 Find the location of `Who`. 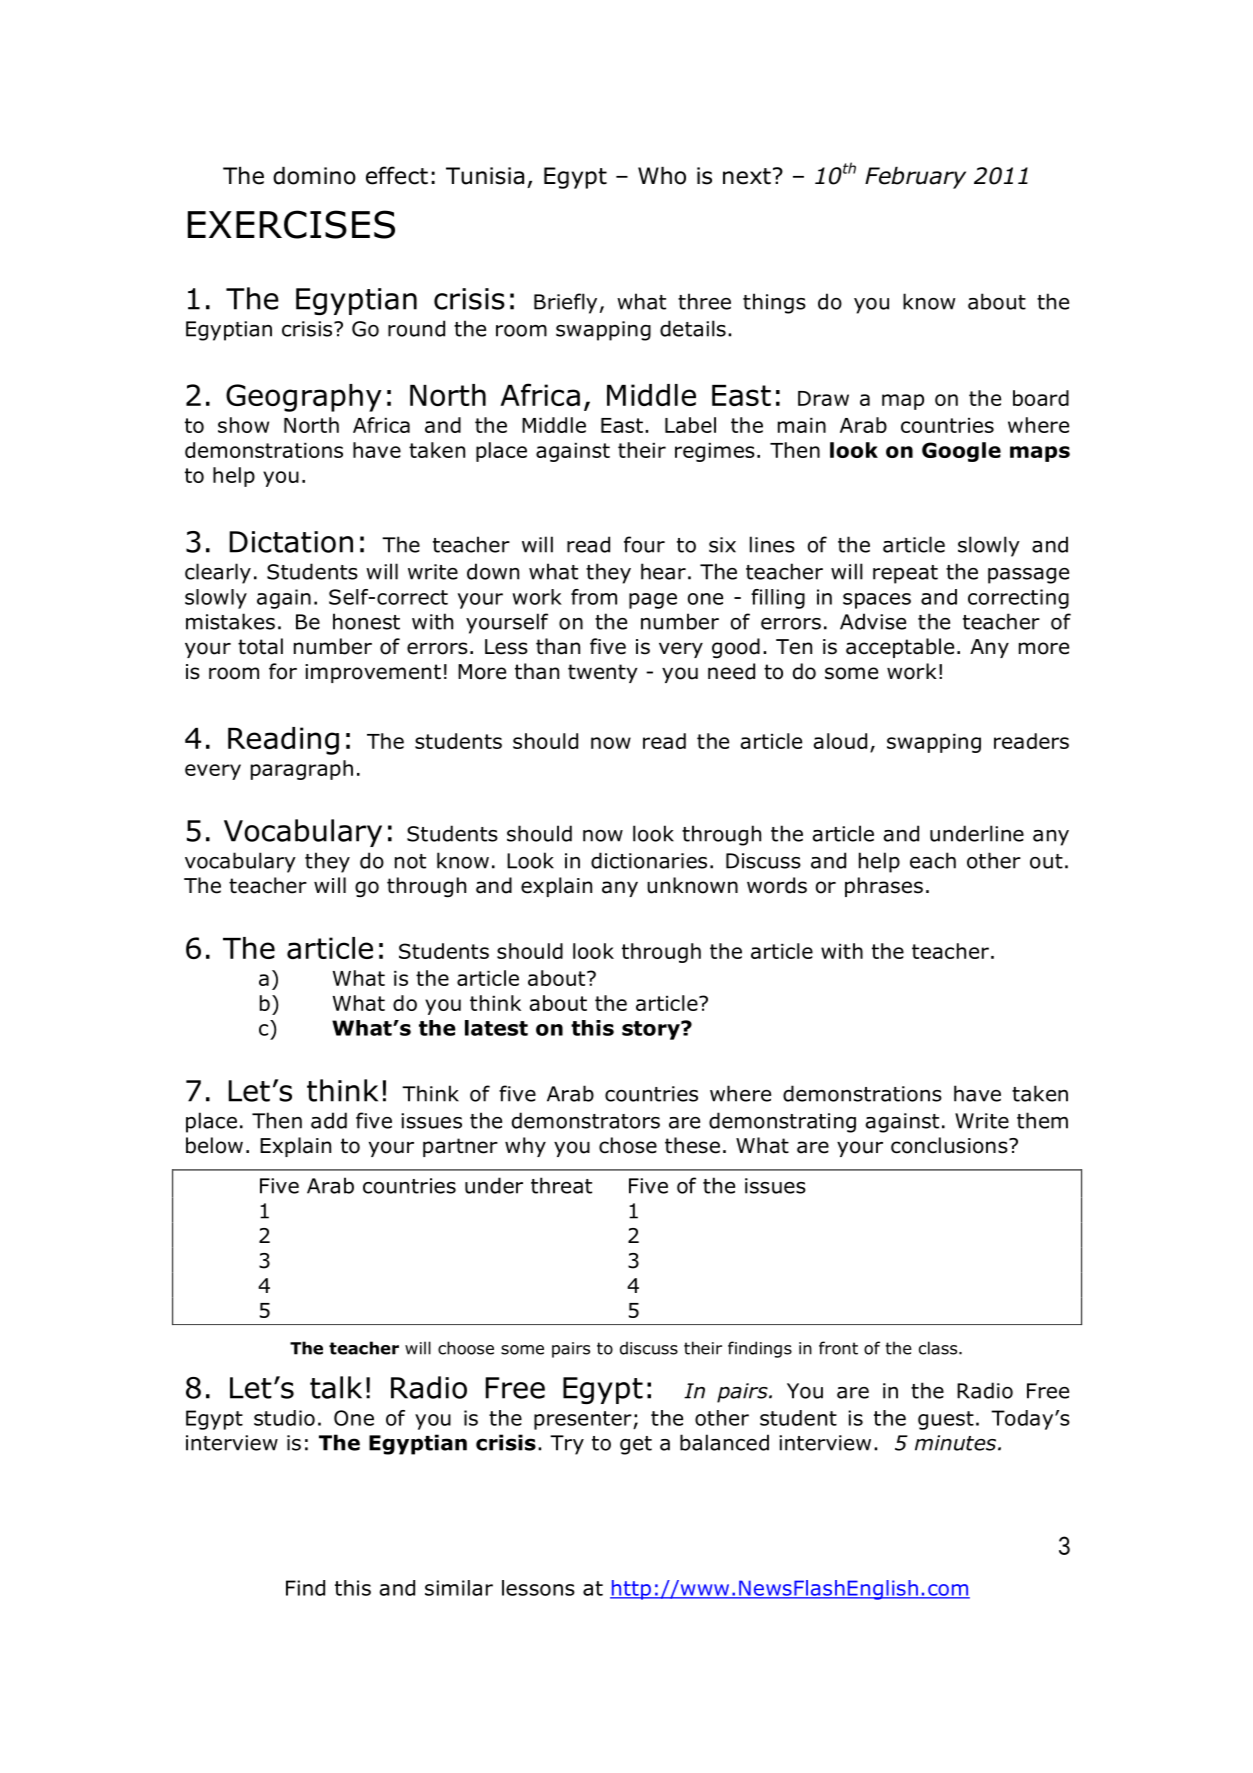

Who is located at coordinates (662, 176).
